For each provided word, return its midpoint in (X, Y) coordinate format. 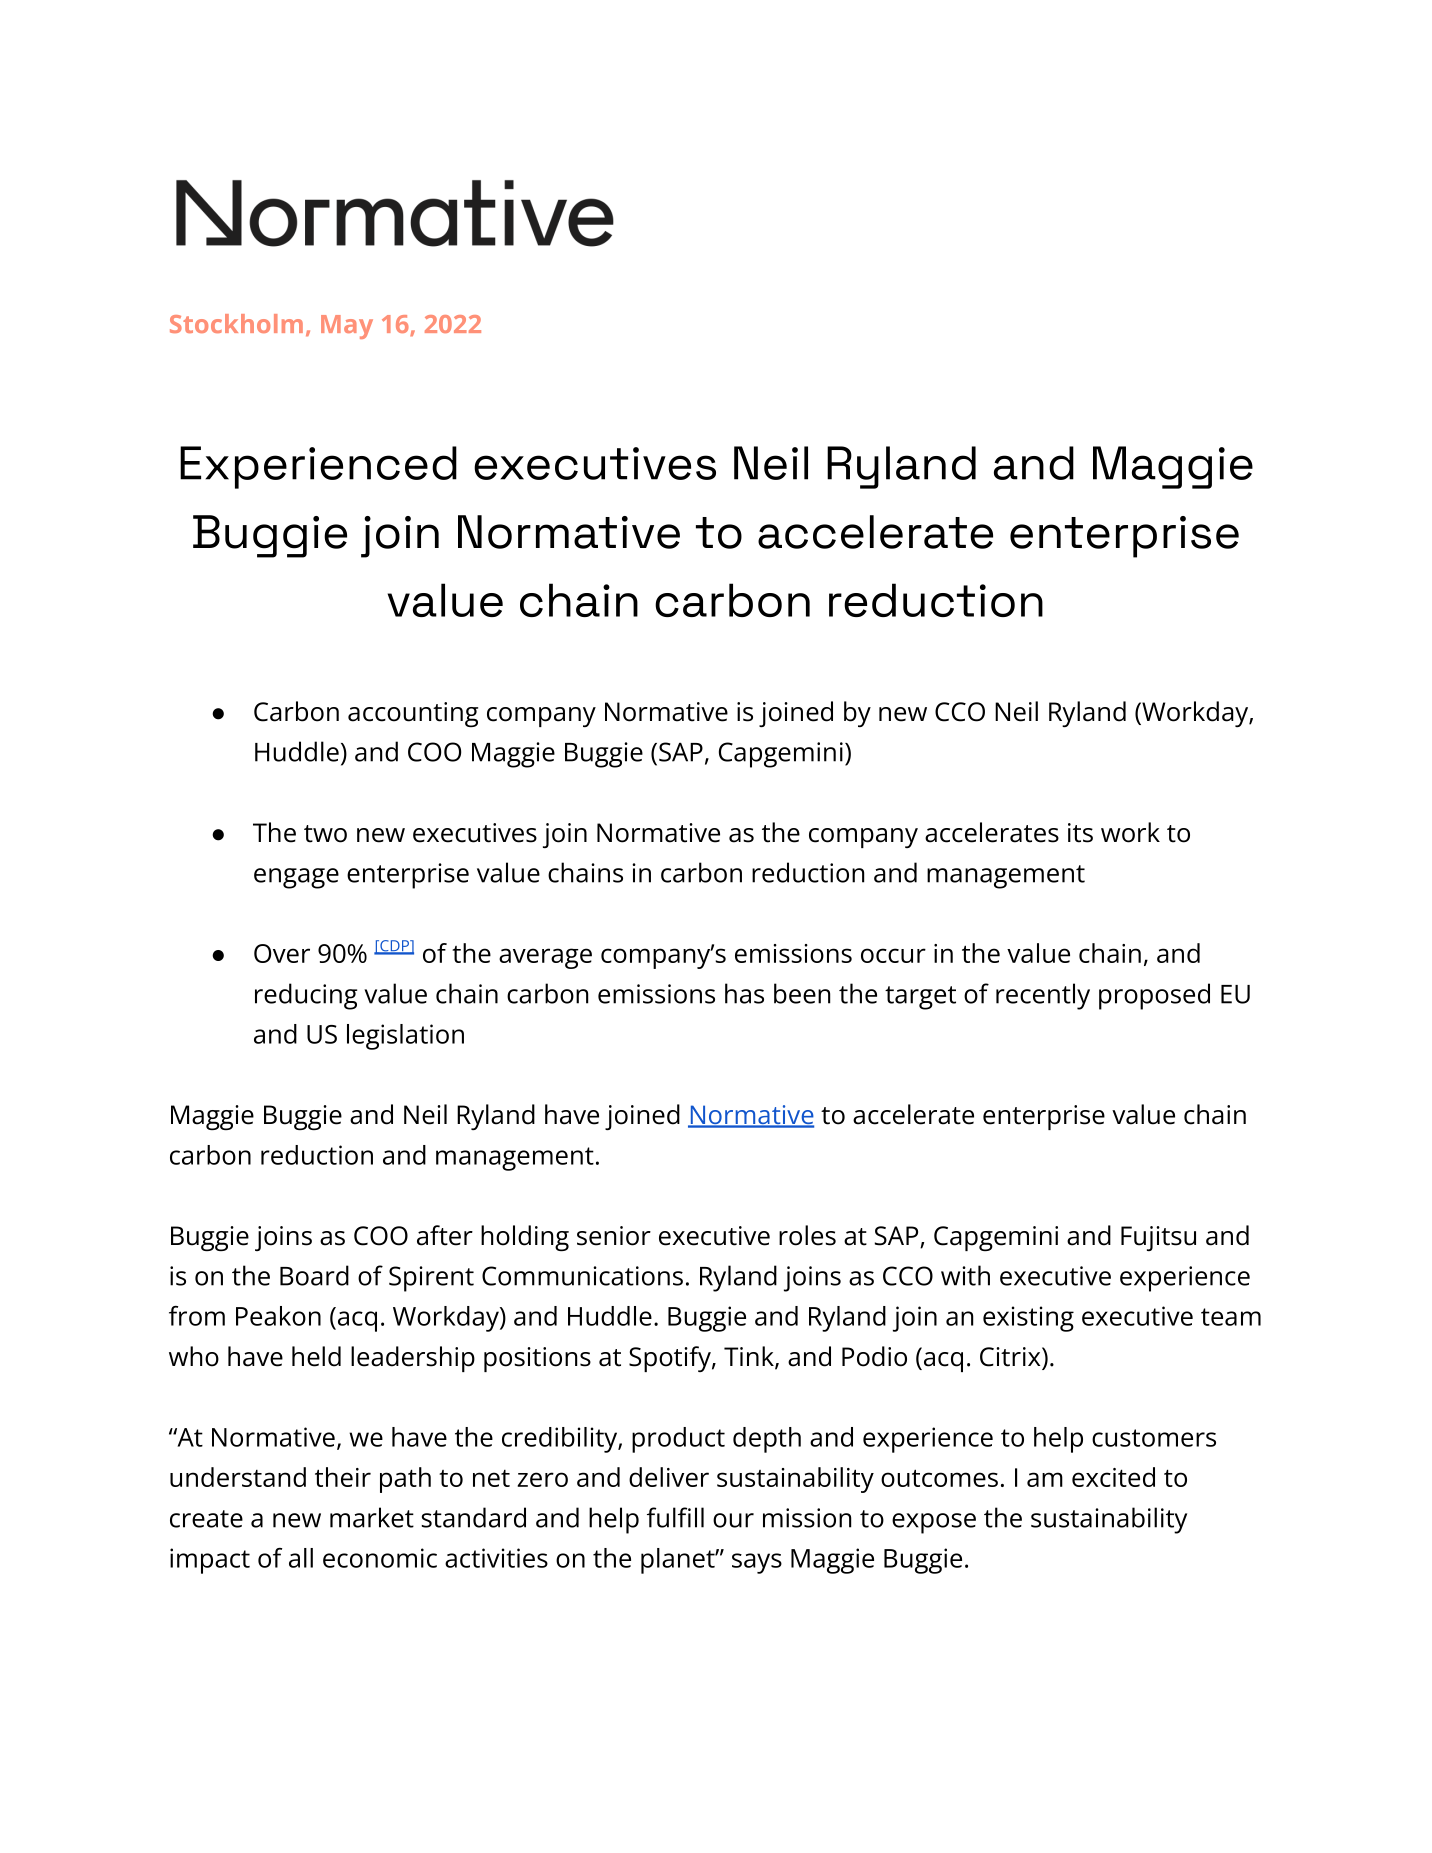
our (733, 1520)
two (325, 834)
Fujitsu (1158, 1238)
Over (282, 953)
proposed (1154, 996)
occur (893, 955)
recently (1043, 996)
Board (314, 1275)
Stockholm (236, 323)
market (372, 1517)
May (347, 327)
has (744, 993)
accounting (413, 714)
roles (807, 1235)
